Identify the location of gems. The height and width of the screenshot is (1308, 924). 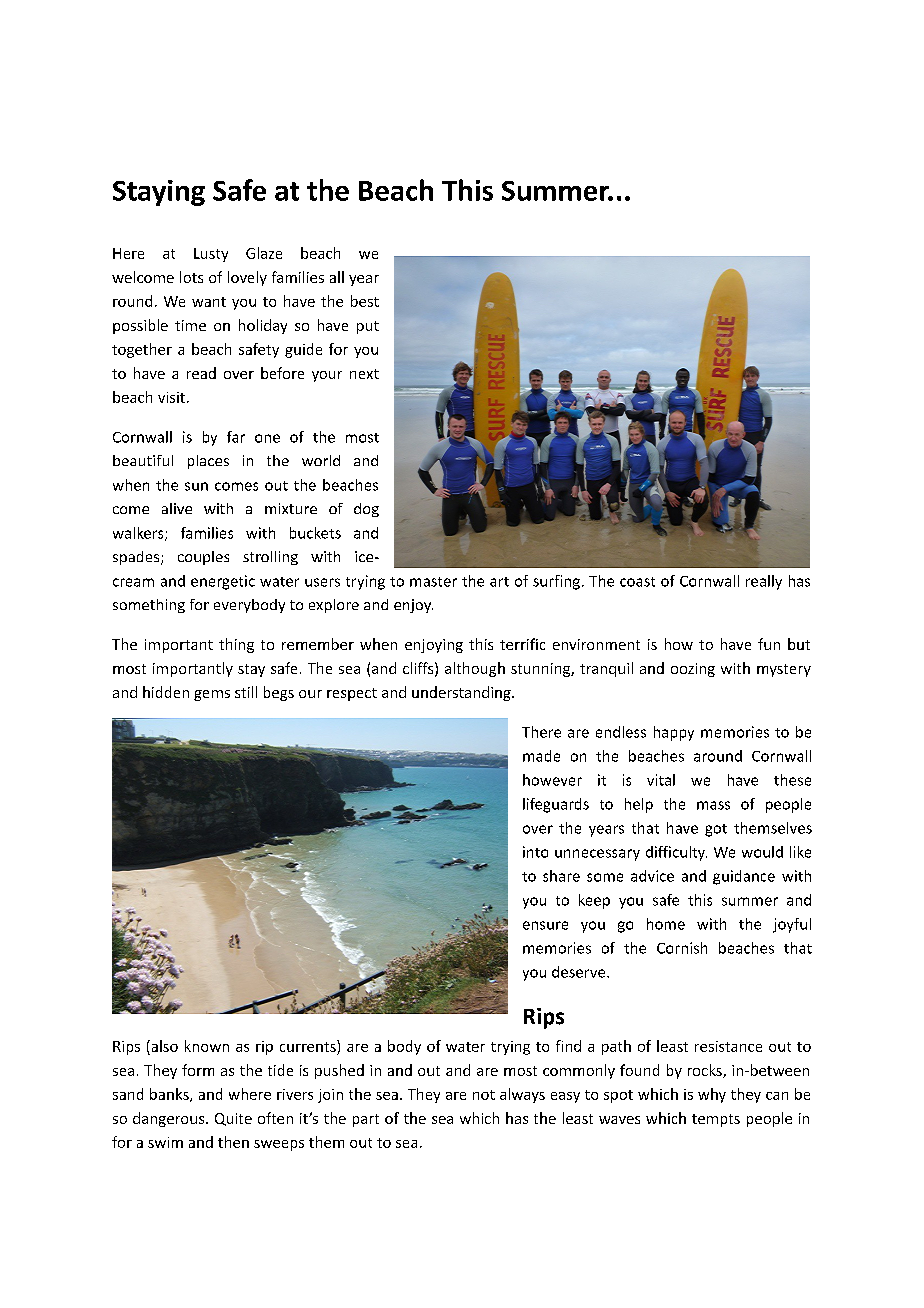
(212, 695).
